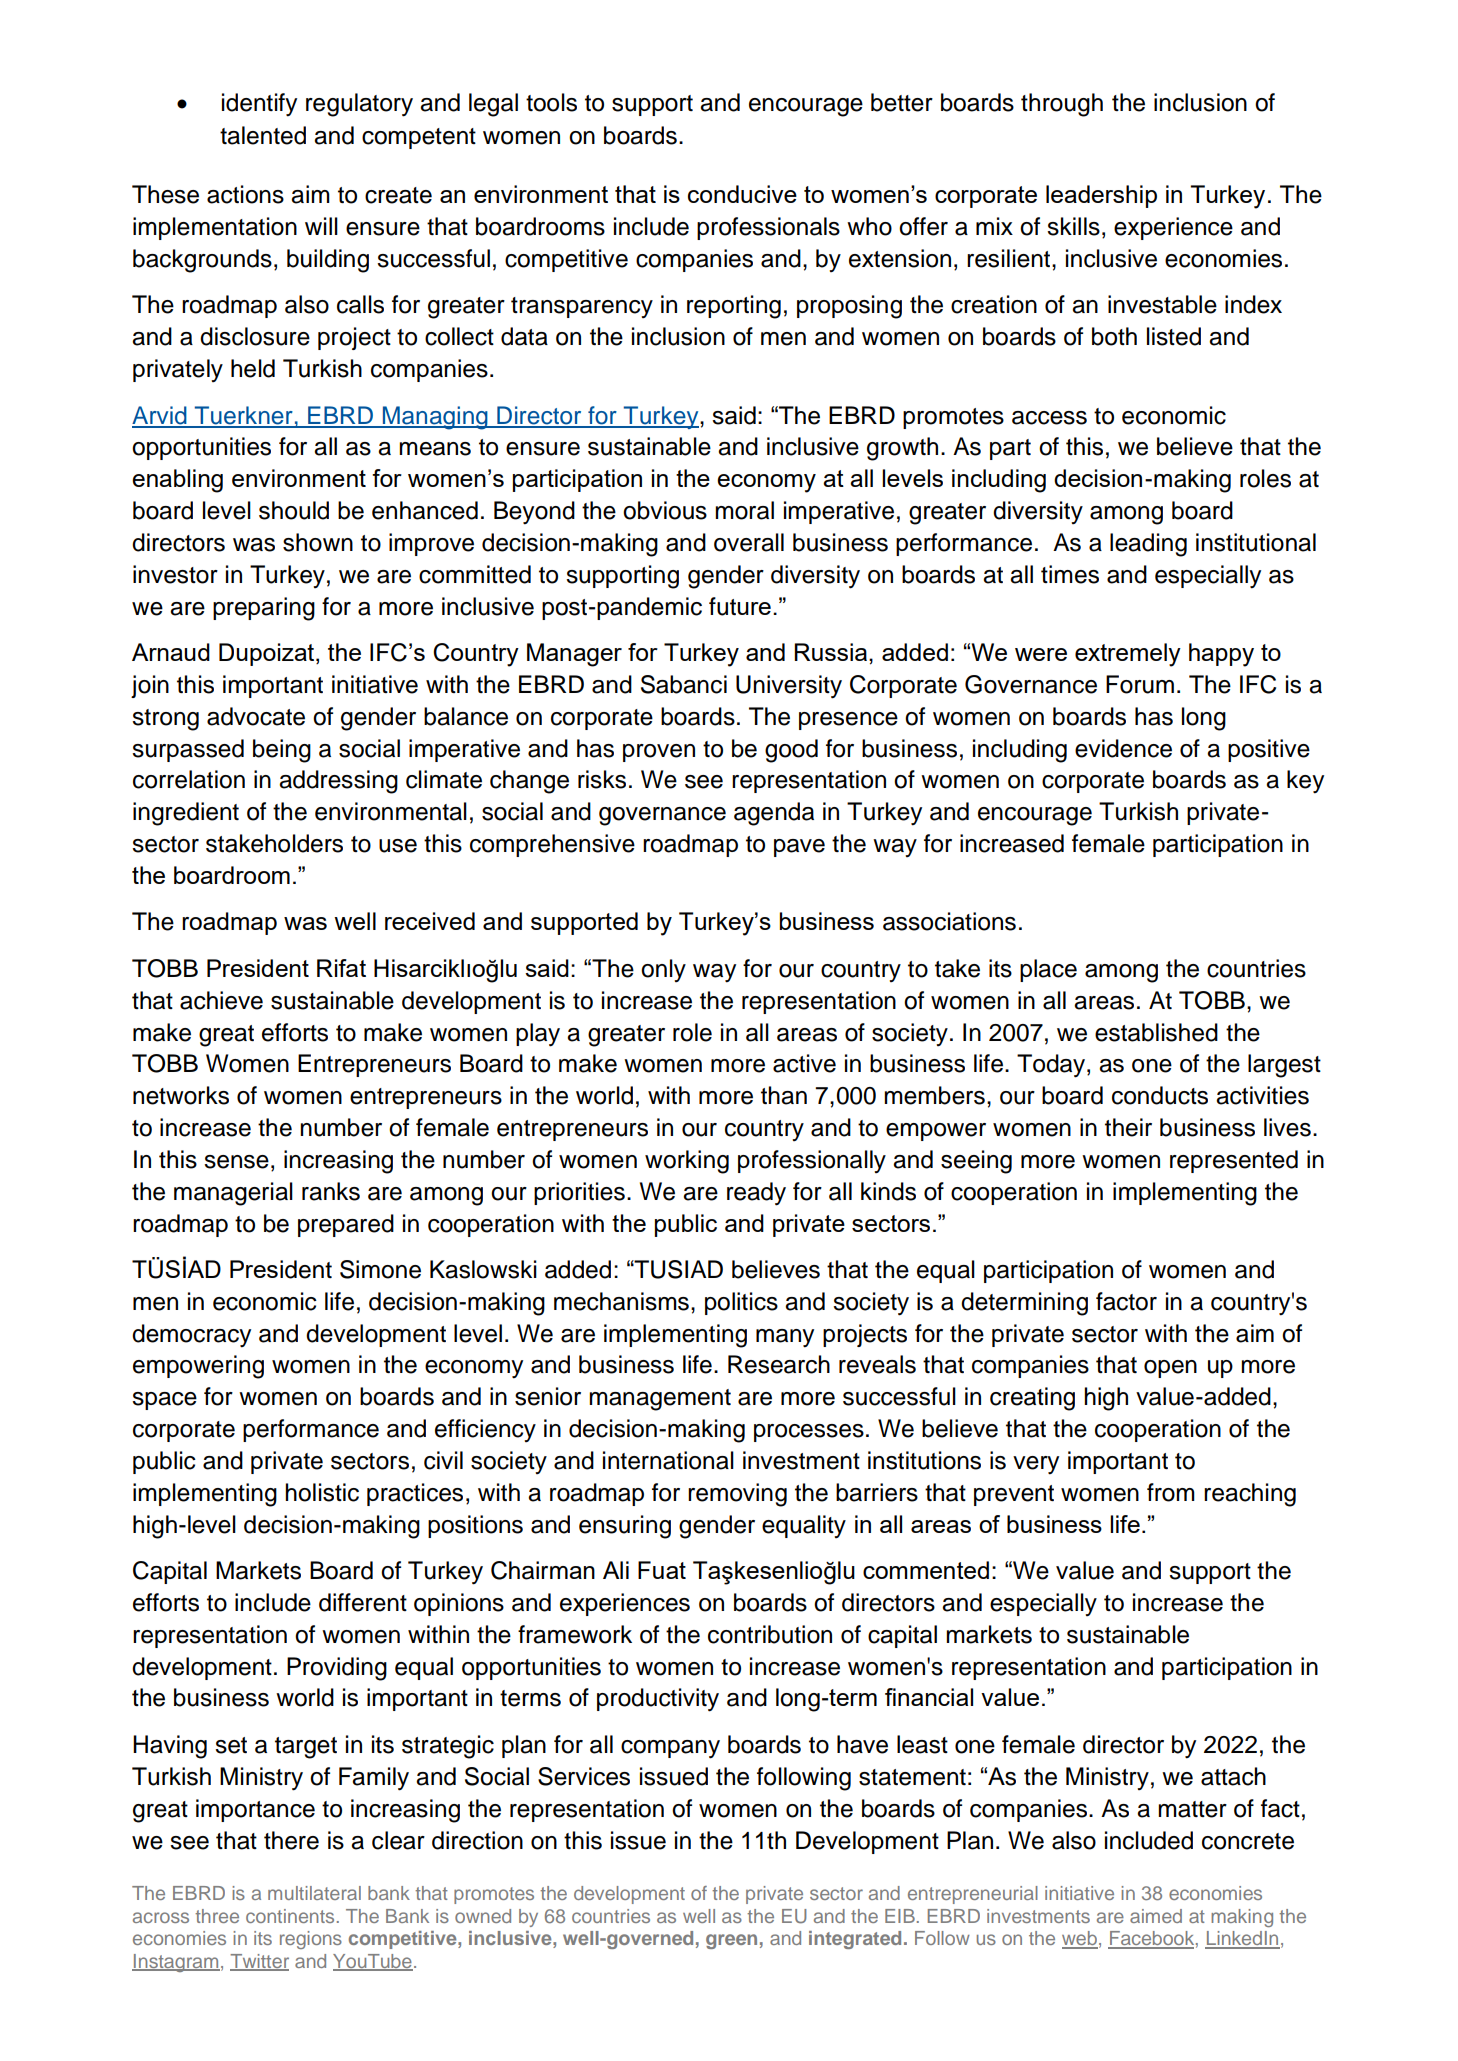  What do you see at coordinates (1156, 1032) in the document?
I see `established` at bounding box center [1156, 1032].
